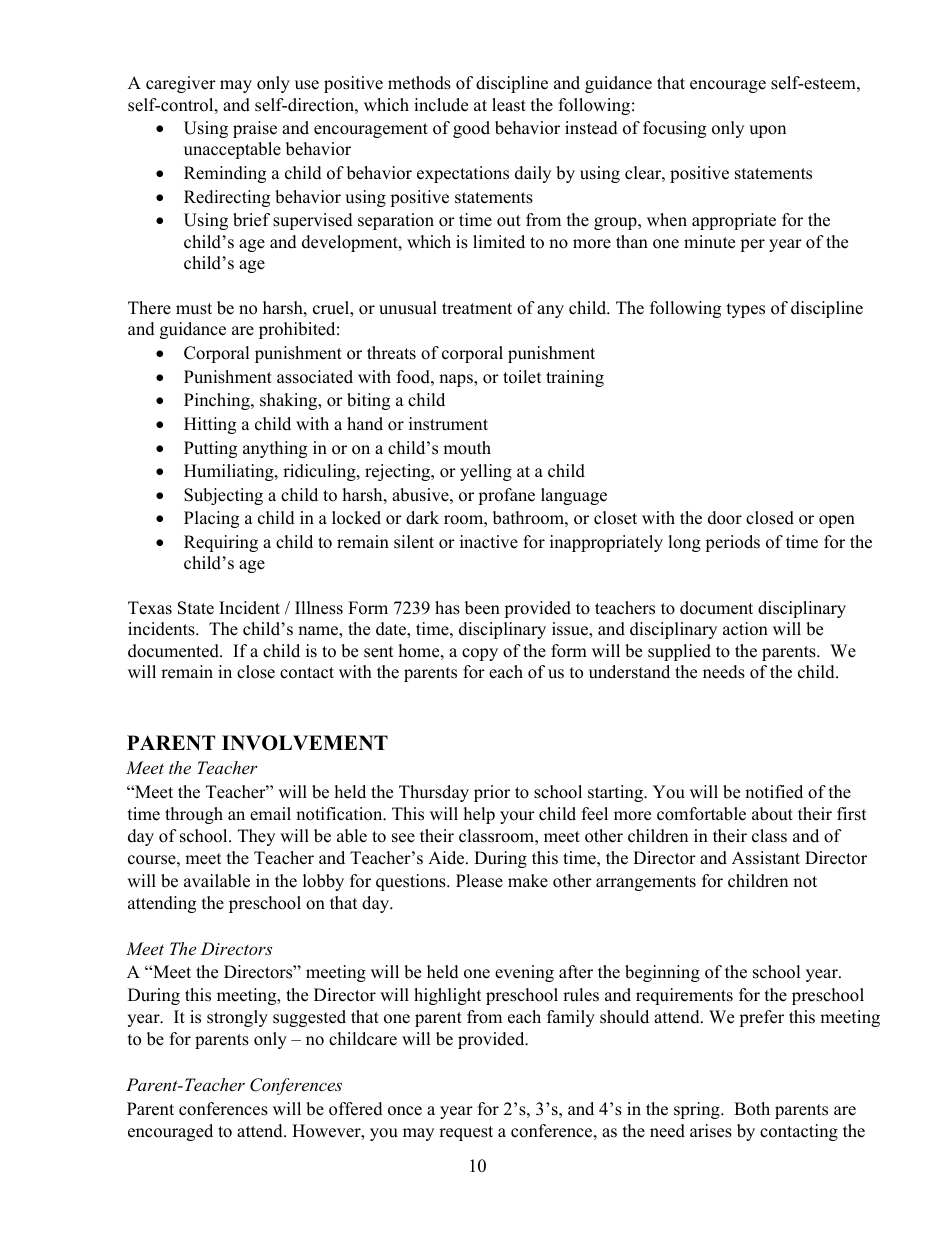 The image size is (952, 1233). Describe the element at coordinates (522, 377) in the screenshot. I see `toilet` at that location.
